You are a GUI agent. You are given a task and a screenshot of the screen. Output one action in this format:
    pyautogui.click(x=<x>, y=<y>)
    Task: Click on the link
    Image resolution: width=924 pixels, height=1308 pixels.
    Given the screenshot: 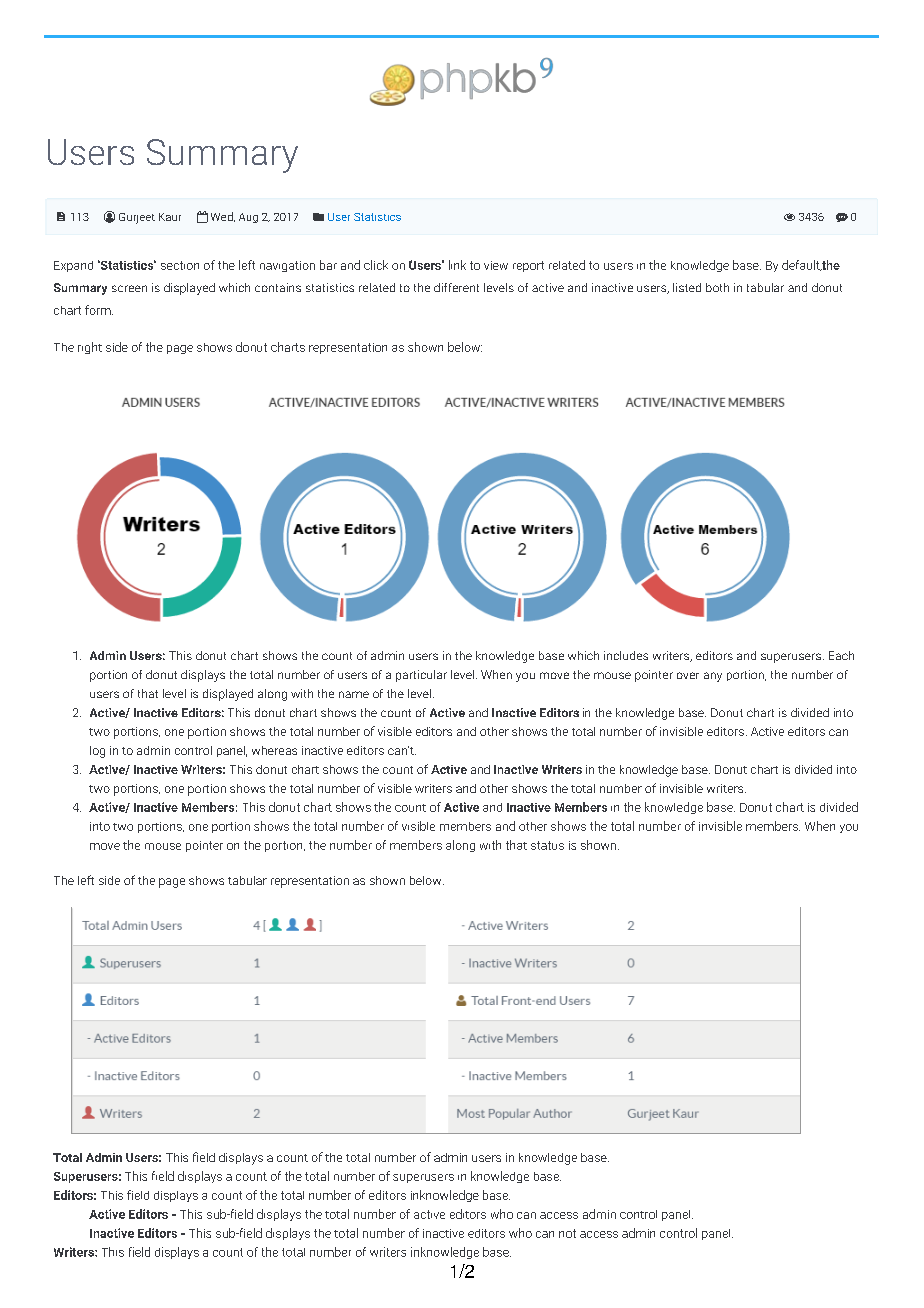 What is the action you would take?
    pyautogui.click(x=457, y=265)
